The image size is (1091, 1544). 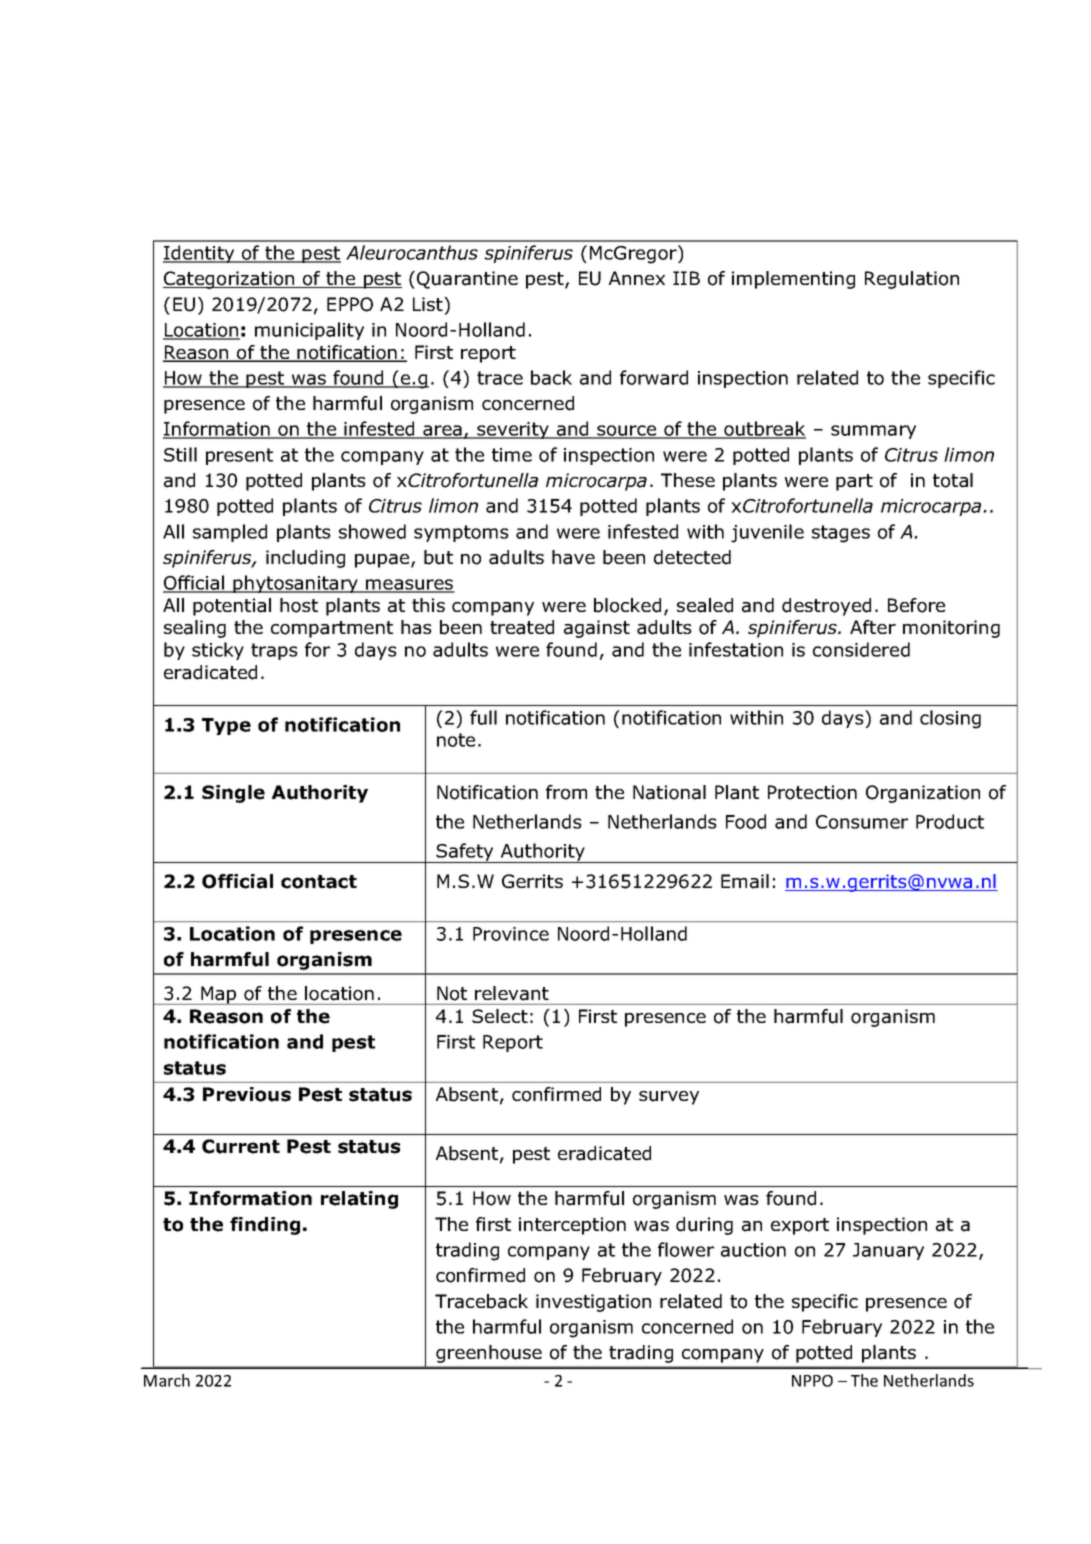 What do you see at coordinates (862, 822) in the image?
I see `Consumer` at bounding box center [862, 822].
